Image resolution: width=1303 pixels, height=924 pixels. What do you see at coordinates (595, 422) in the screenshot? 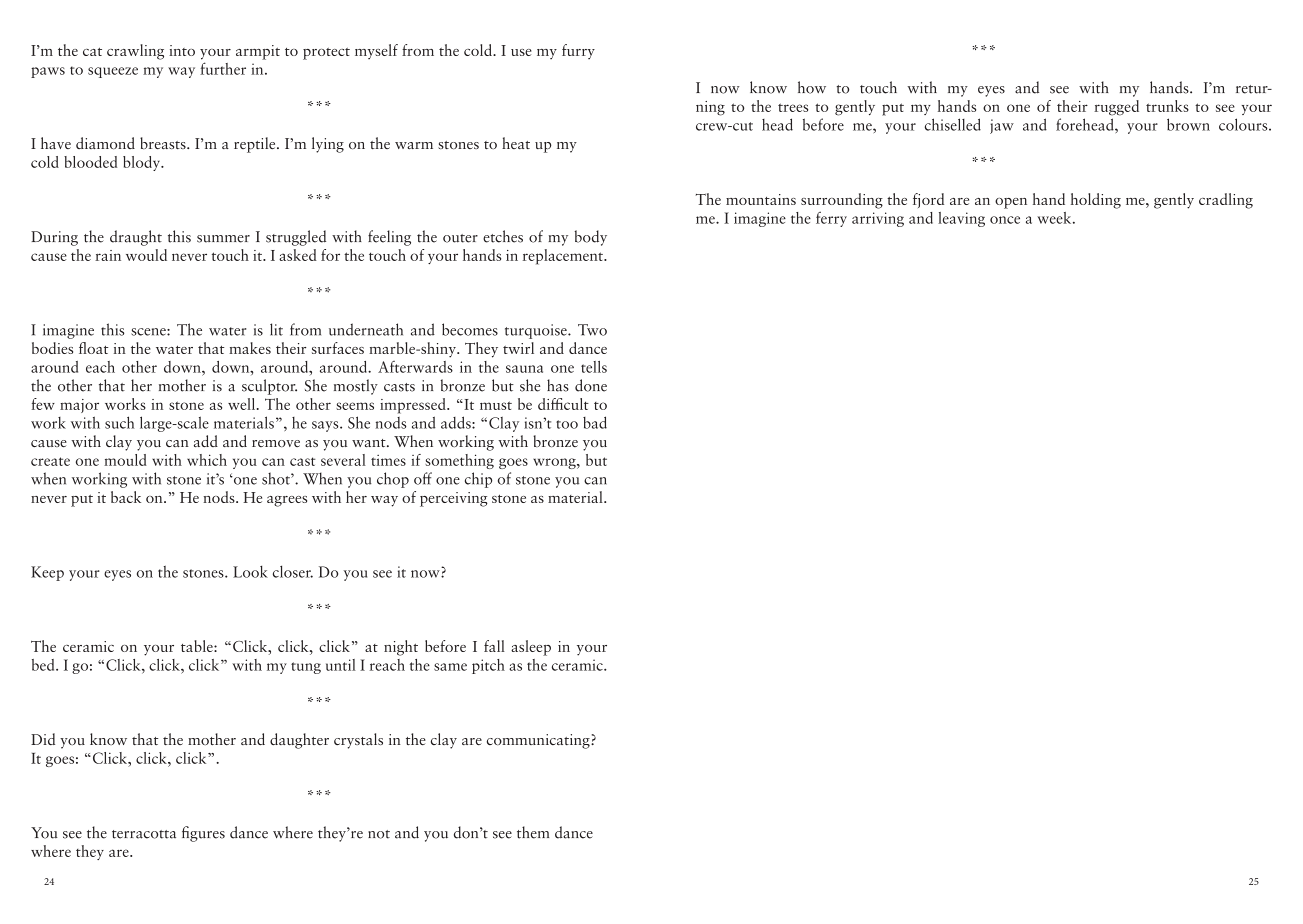
I see `bad` at bounding box center [595, 422].
